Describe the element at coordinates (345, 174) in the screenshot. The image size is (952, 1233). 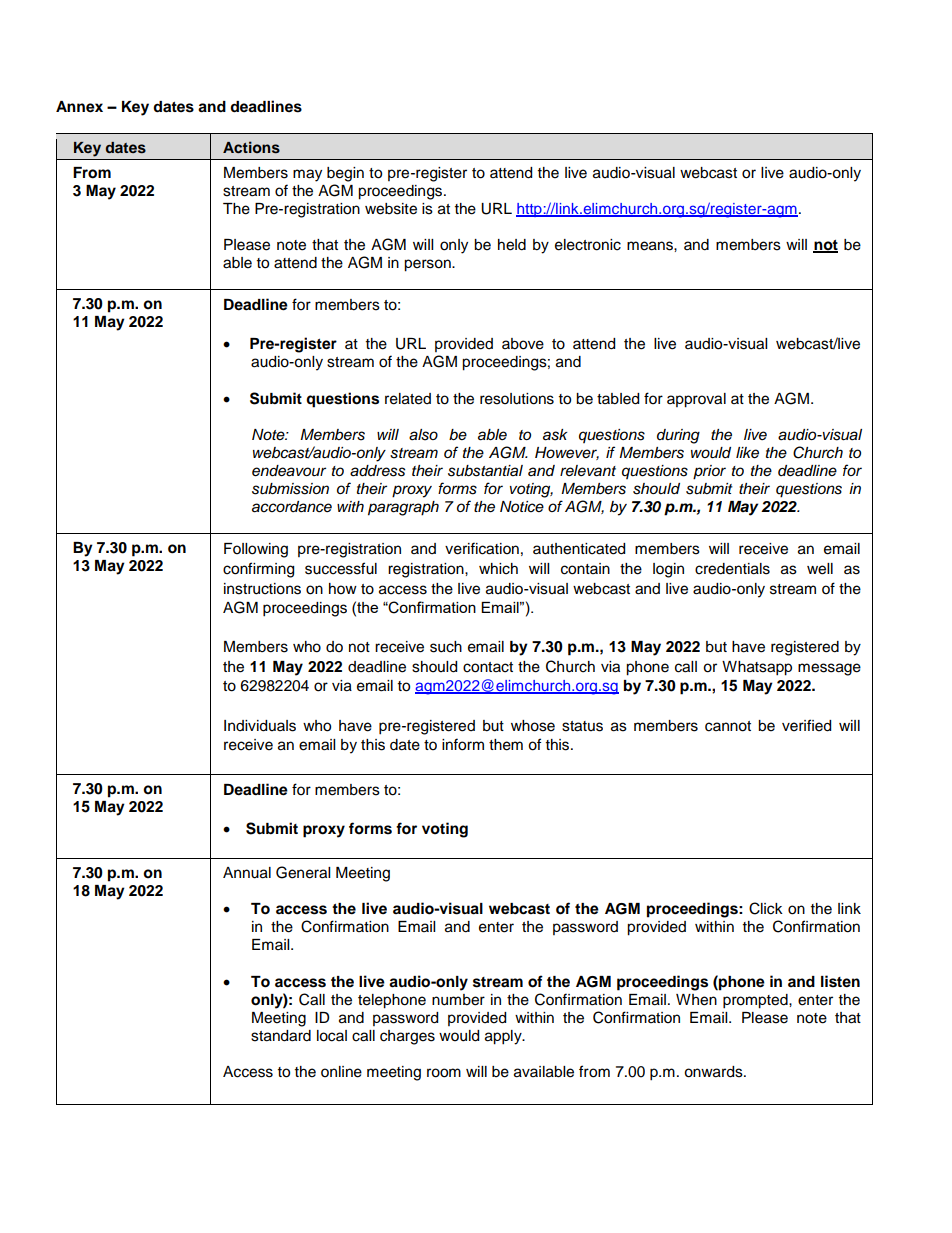
I see `begin` at that location.
